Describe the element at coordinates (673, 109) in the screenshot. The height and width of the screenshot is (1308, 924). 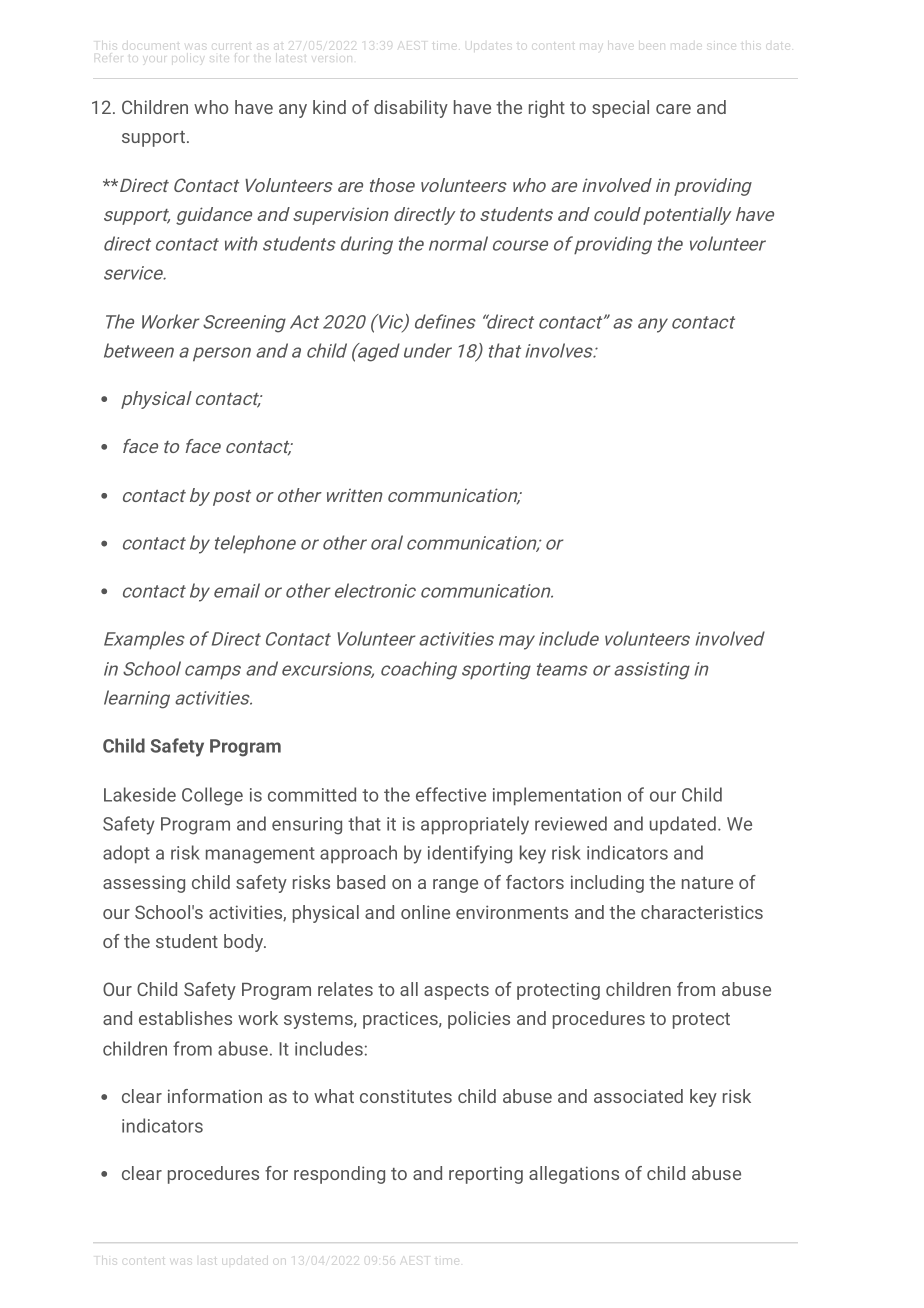
I see `care` at that location.
